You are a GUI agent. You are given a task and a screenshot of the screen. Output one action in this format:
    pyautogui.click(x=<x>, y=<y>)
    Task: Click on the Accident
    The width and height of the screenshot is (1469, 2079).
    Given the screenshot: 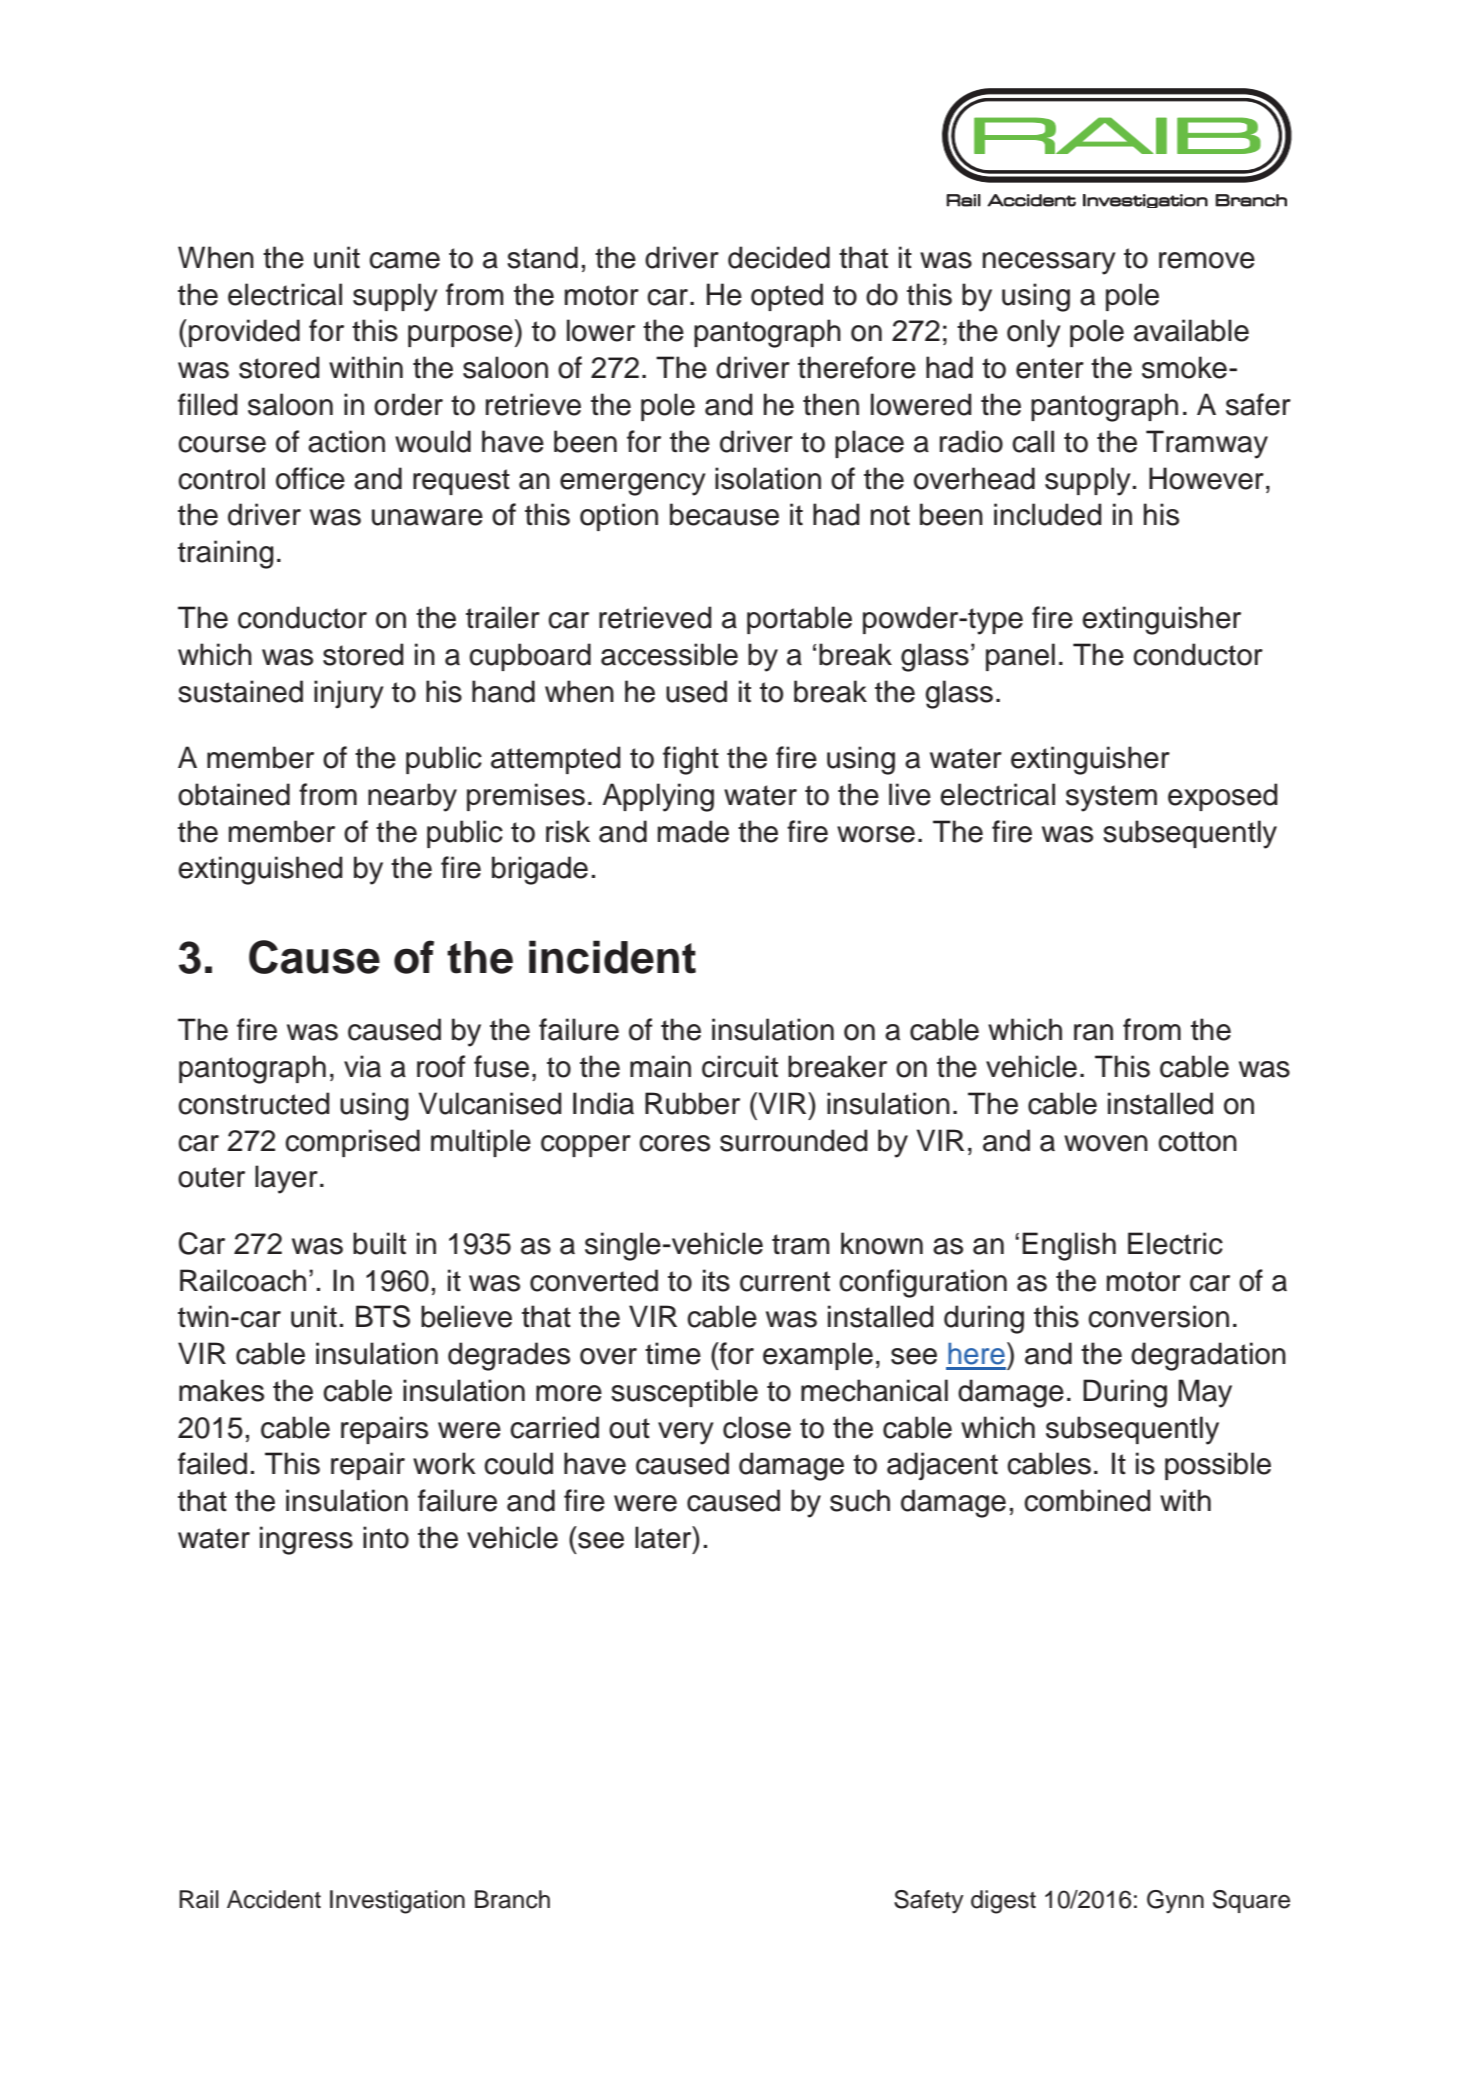 What is the action you would take?
    pyautogui.click(x=274, y=1899)
